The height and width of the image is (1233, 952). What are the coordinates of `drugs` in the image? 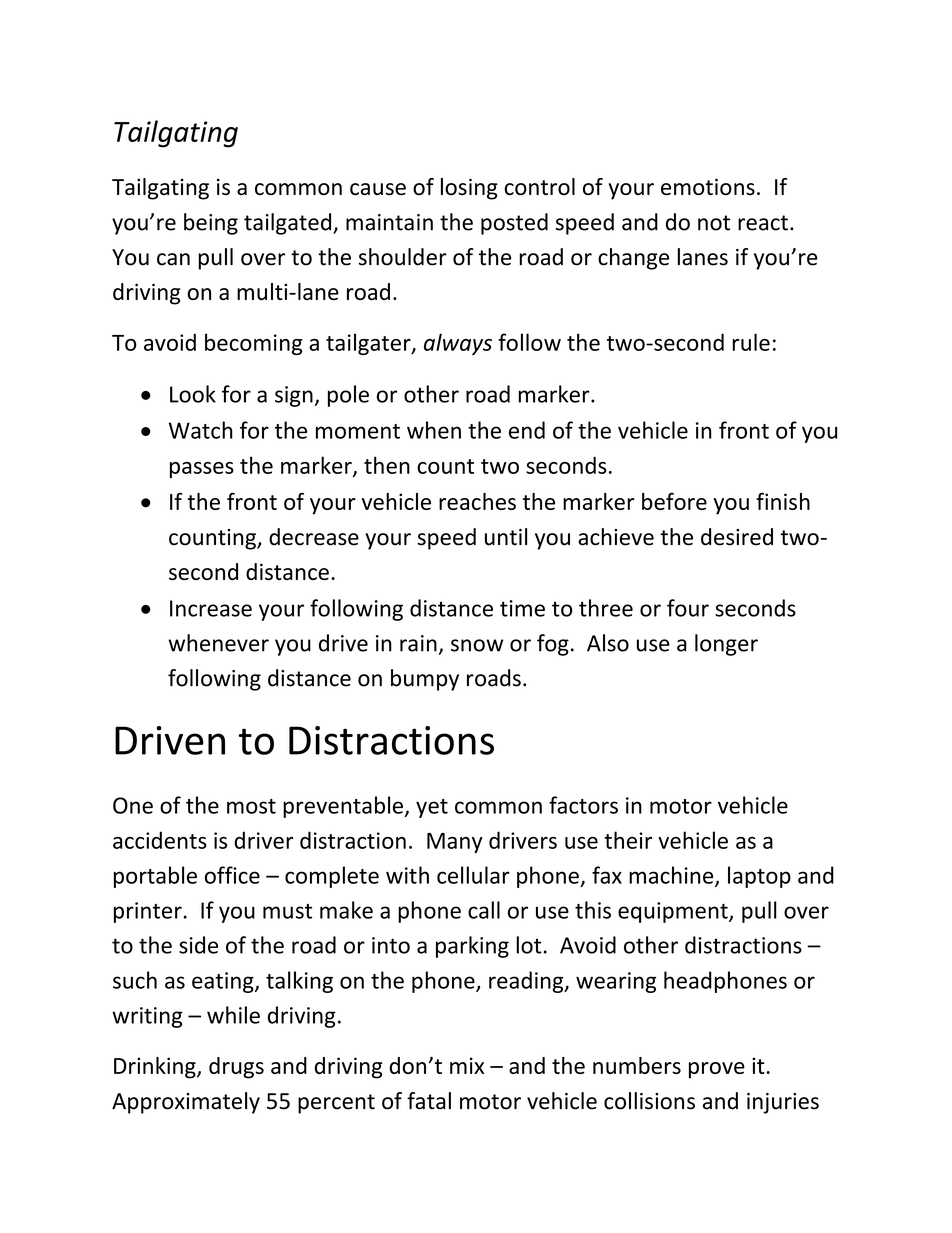 It's located at (236, 1068).
